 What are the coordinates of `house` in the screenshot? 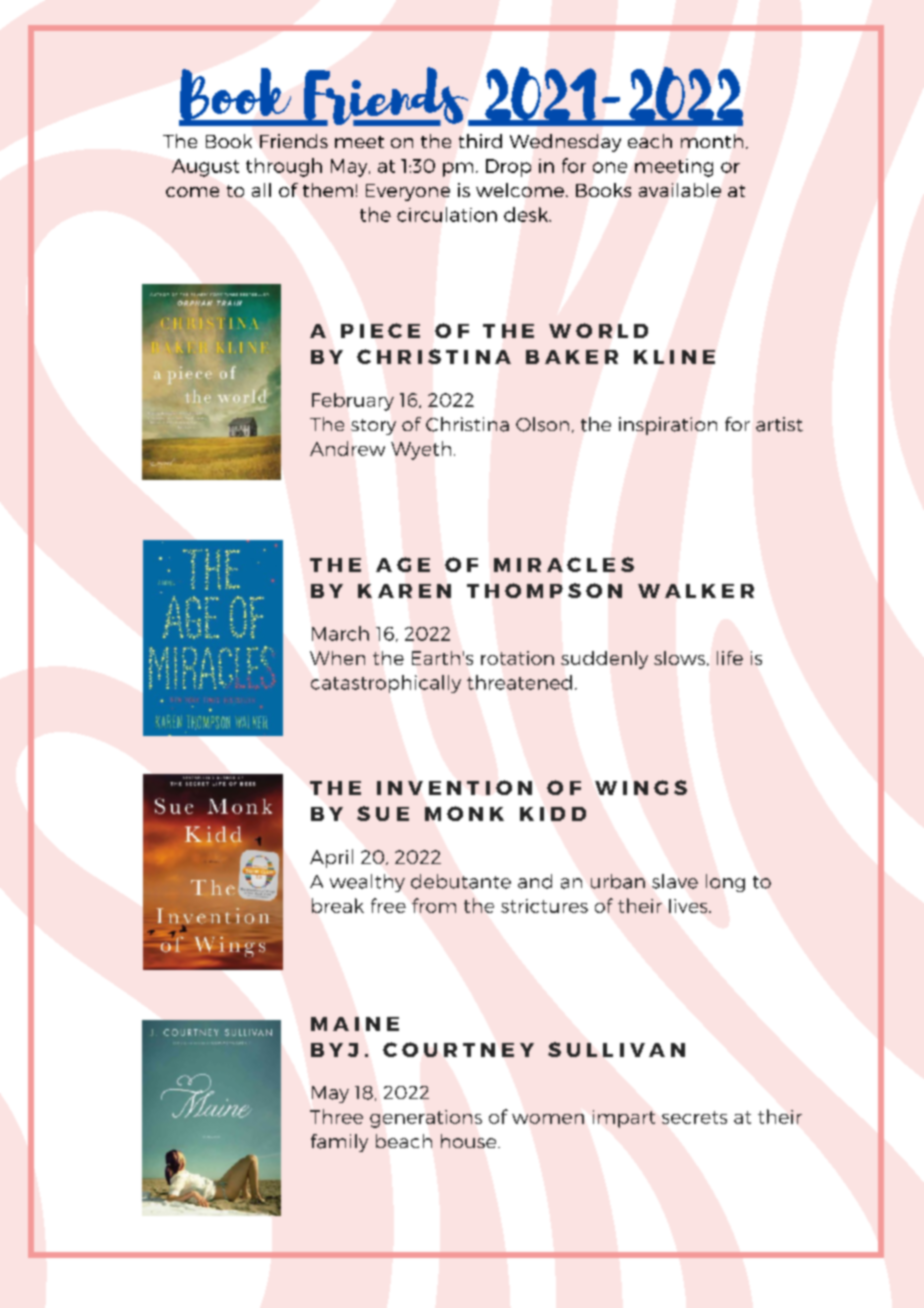 It's located at (470, 1141).
